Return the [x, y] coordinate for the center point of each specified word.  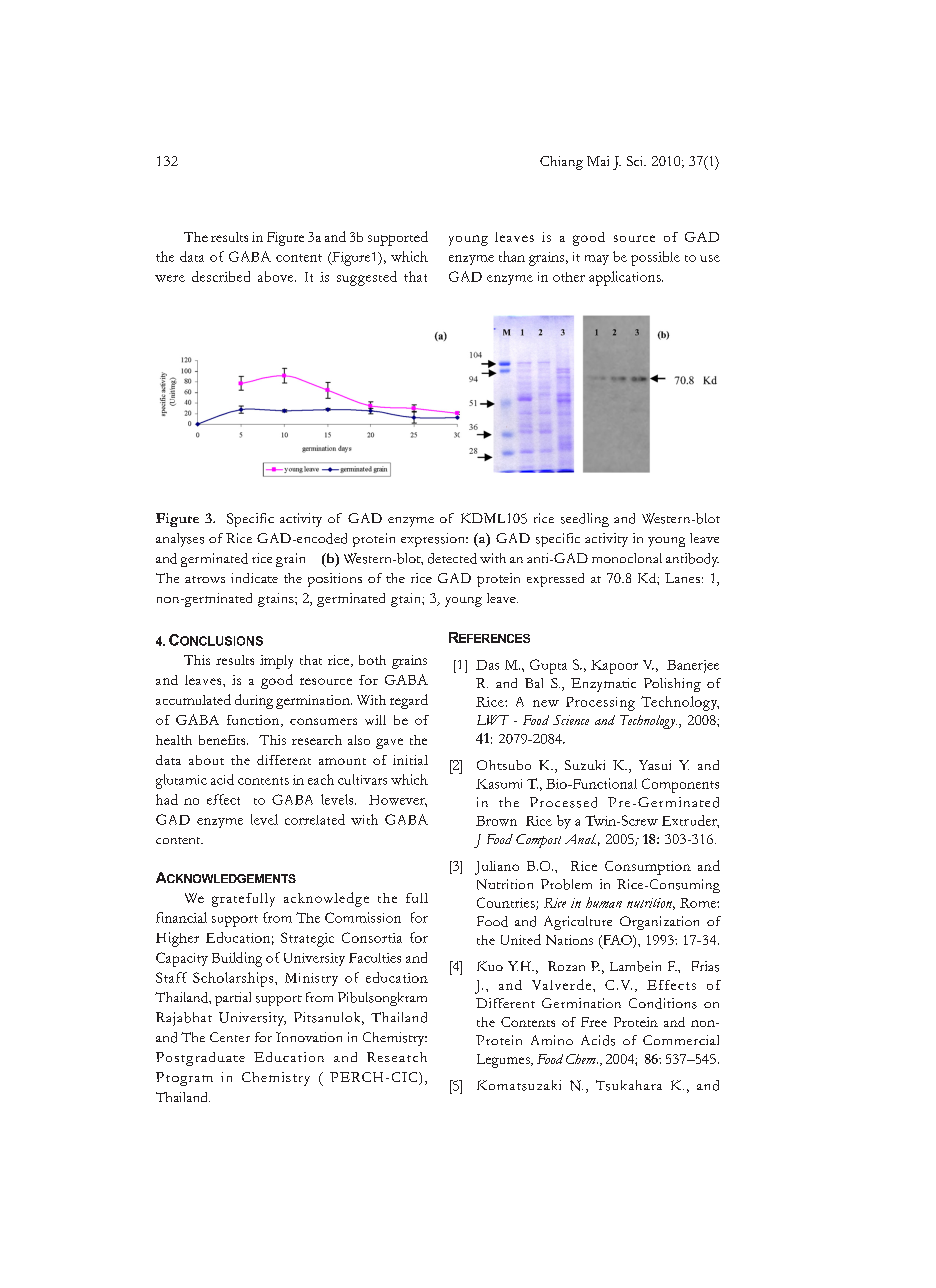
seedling [585, 520]
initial [410, 760]
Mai [598, 161]
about [206, 760]
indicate [254, 578]
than [512, 256]
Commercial [681, 1040]
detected [452, 558]
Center [230, 1037]
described [221, 276]
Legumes [504, 1061]
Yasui [655, 765]
